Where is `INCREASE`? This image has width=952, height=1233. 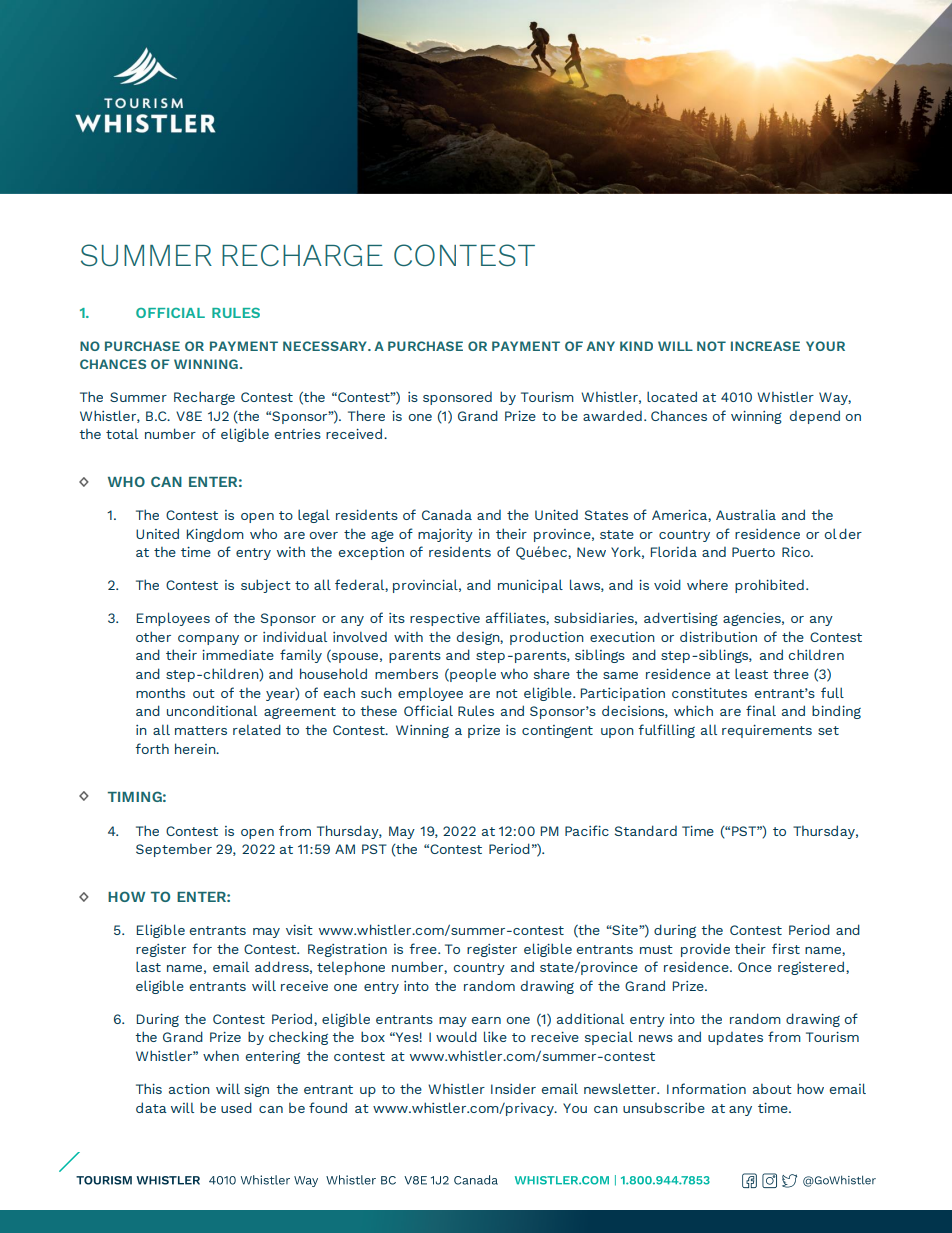 INCREASE is located at coordinates (765, 346).
